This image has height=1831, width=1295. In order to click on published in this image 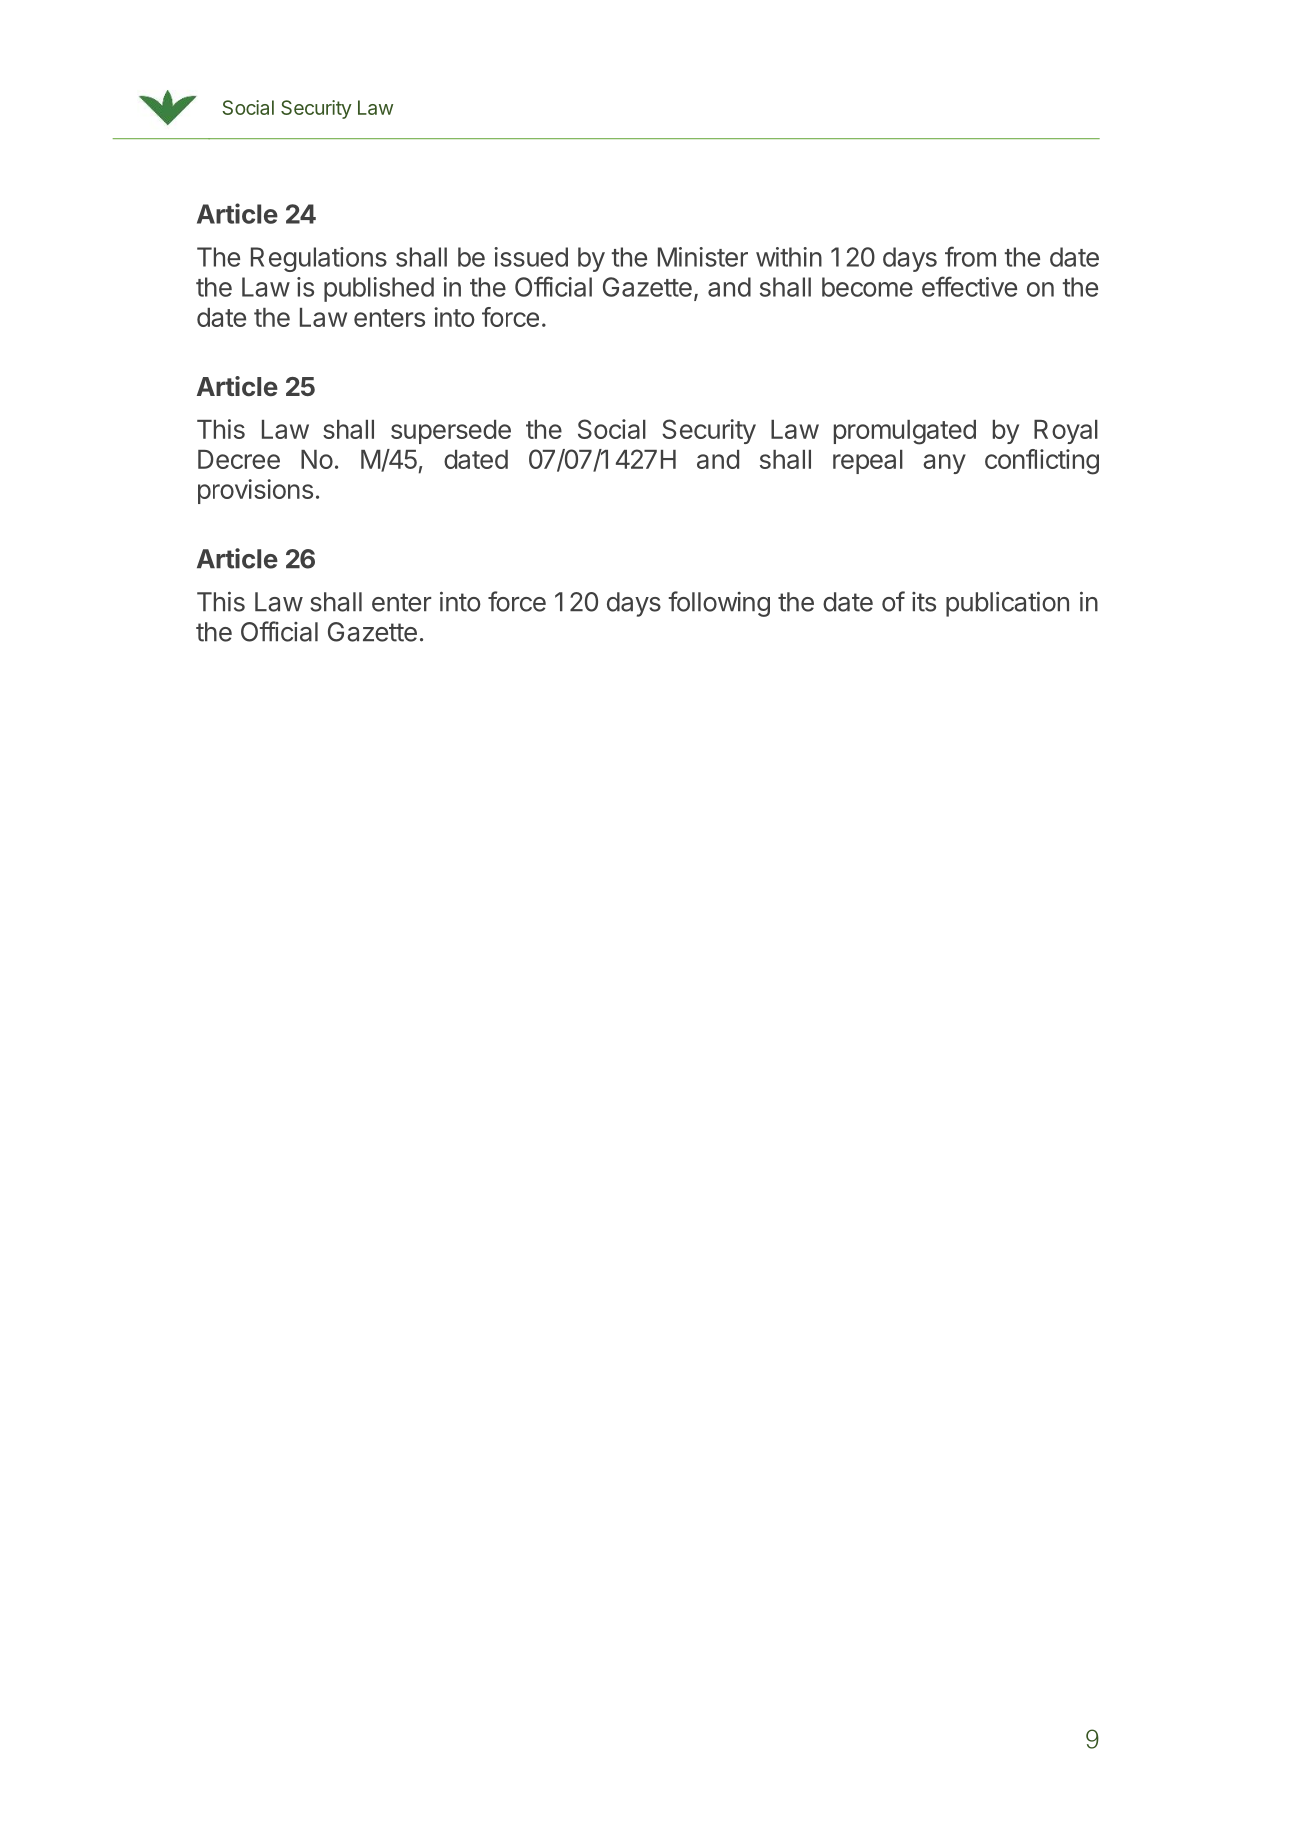, I will do `click(379, 289)`.
